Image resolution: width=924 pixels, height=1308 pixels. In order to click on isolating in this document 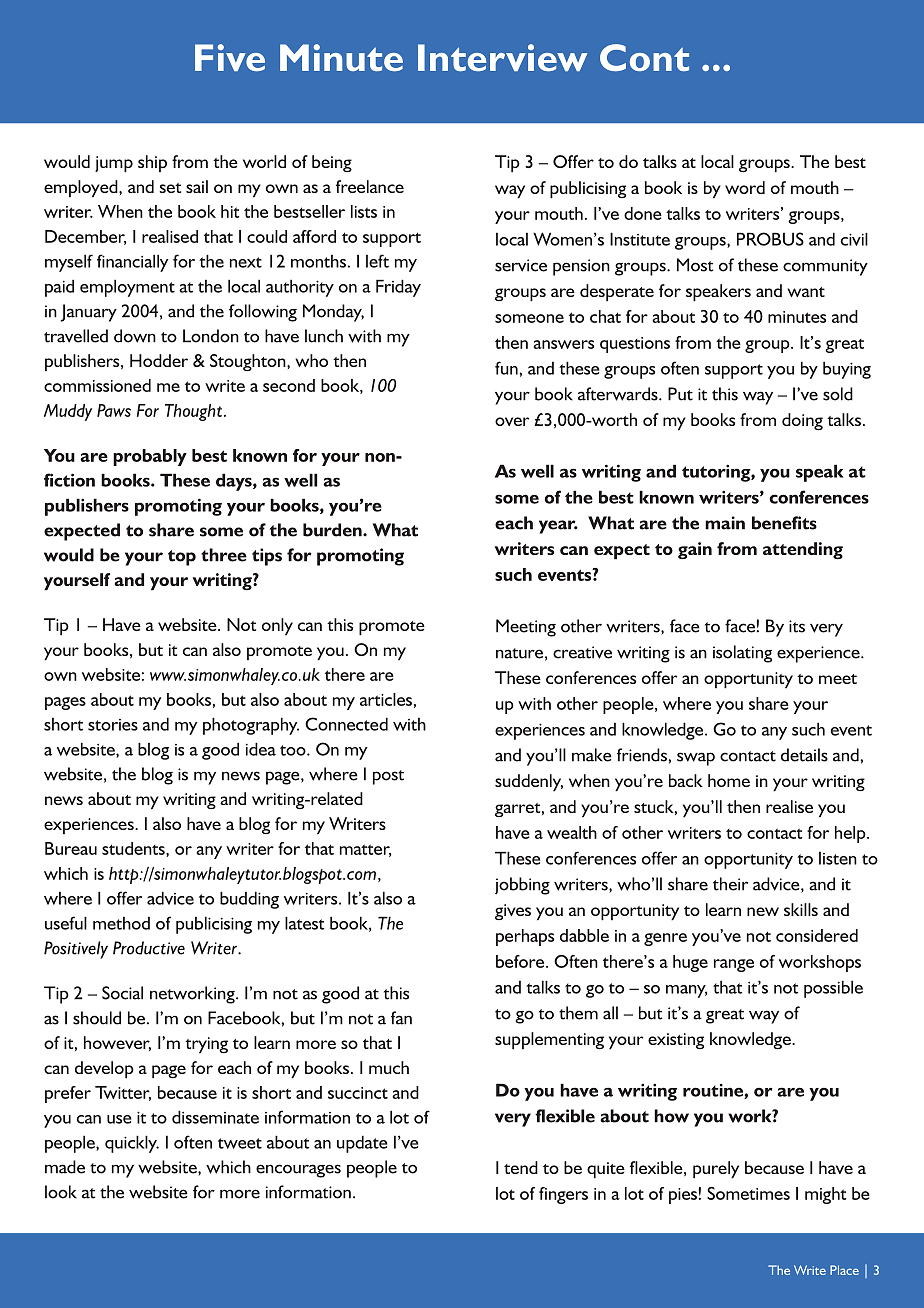, I will do `click(742, 654)`.
